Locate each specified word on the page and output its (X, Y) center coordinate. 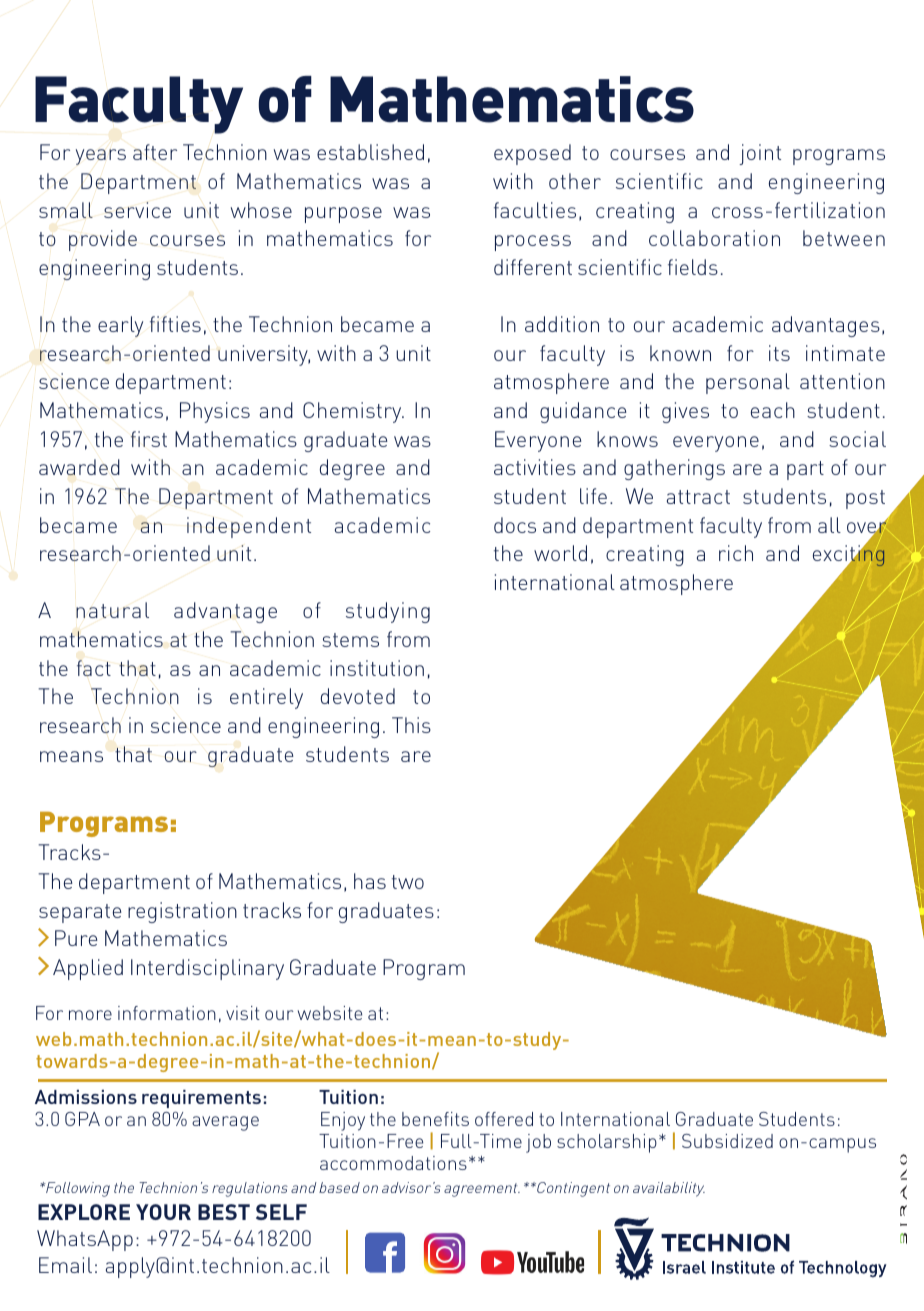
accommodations (393, 1163)
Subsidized (727, 1141)
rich (736, 553)
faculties (535, 210)
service (137, 210)
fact (94, 668)
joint (760, 154)
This (411, 725)
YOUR (163, 1212)
